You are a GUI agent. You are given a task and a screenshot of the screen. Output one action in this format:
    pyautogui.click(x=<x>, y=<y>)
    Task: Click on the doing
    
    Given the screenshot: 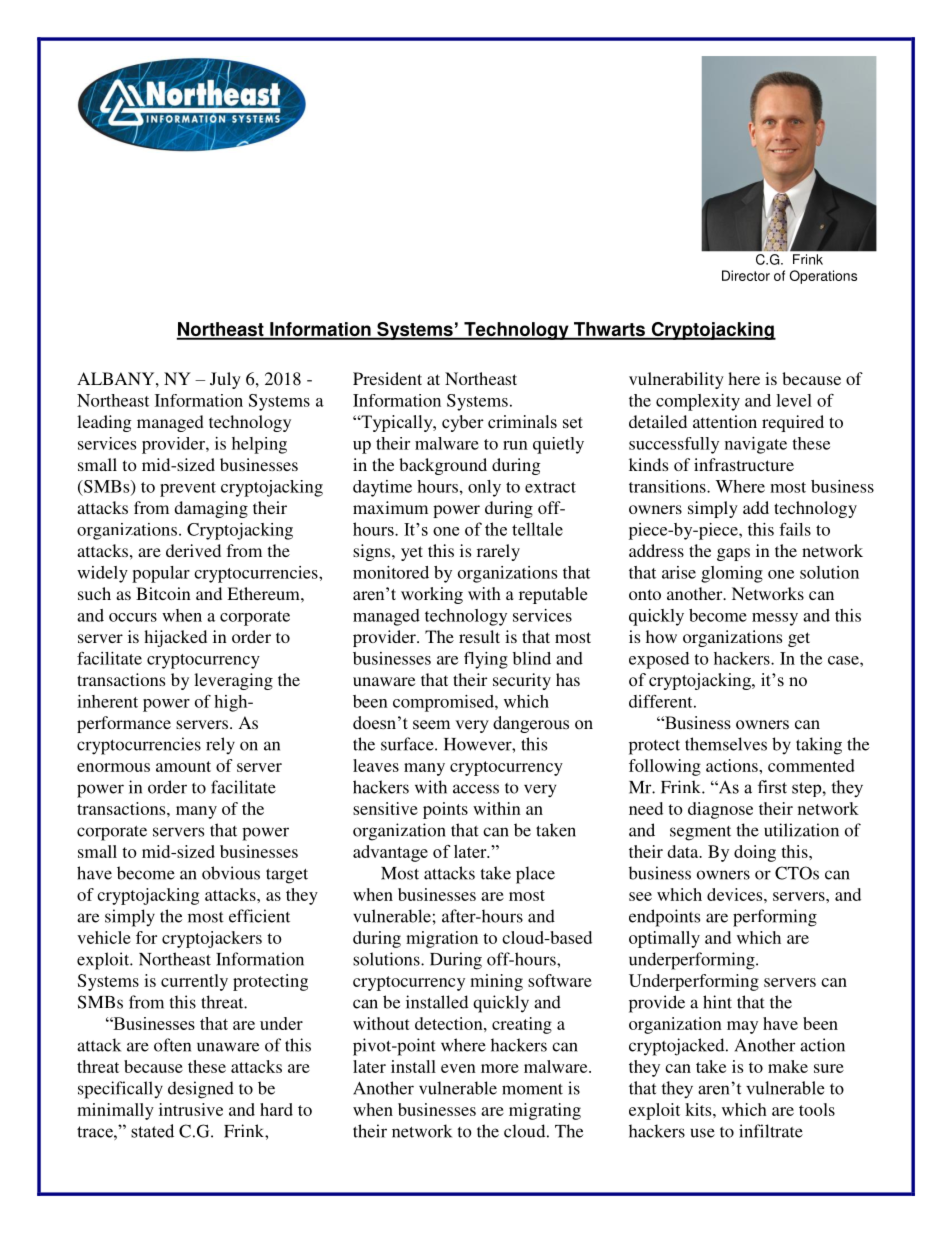 What is the action you would take?
    pyautogui.click(x=755, y=853)
